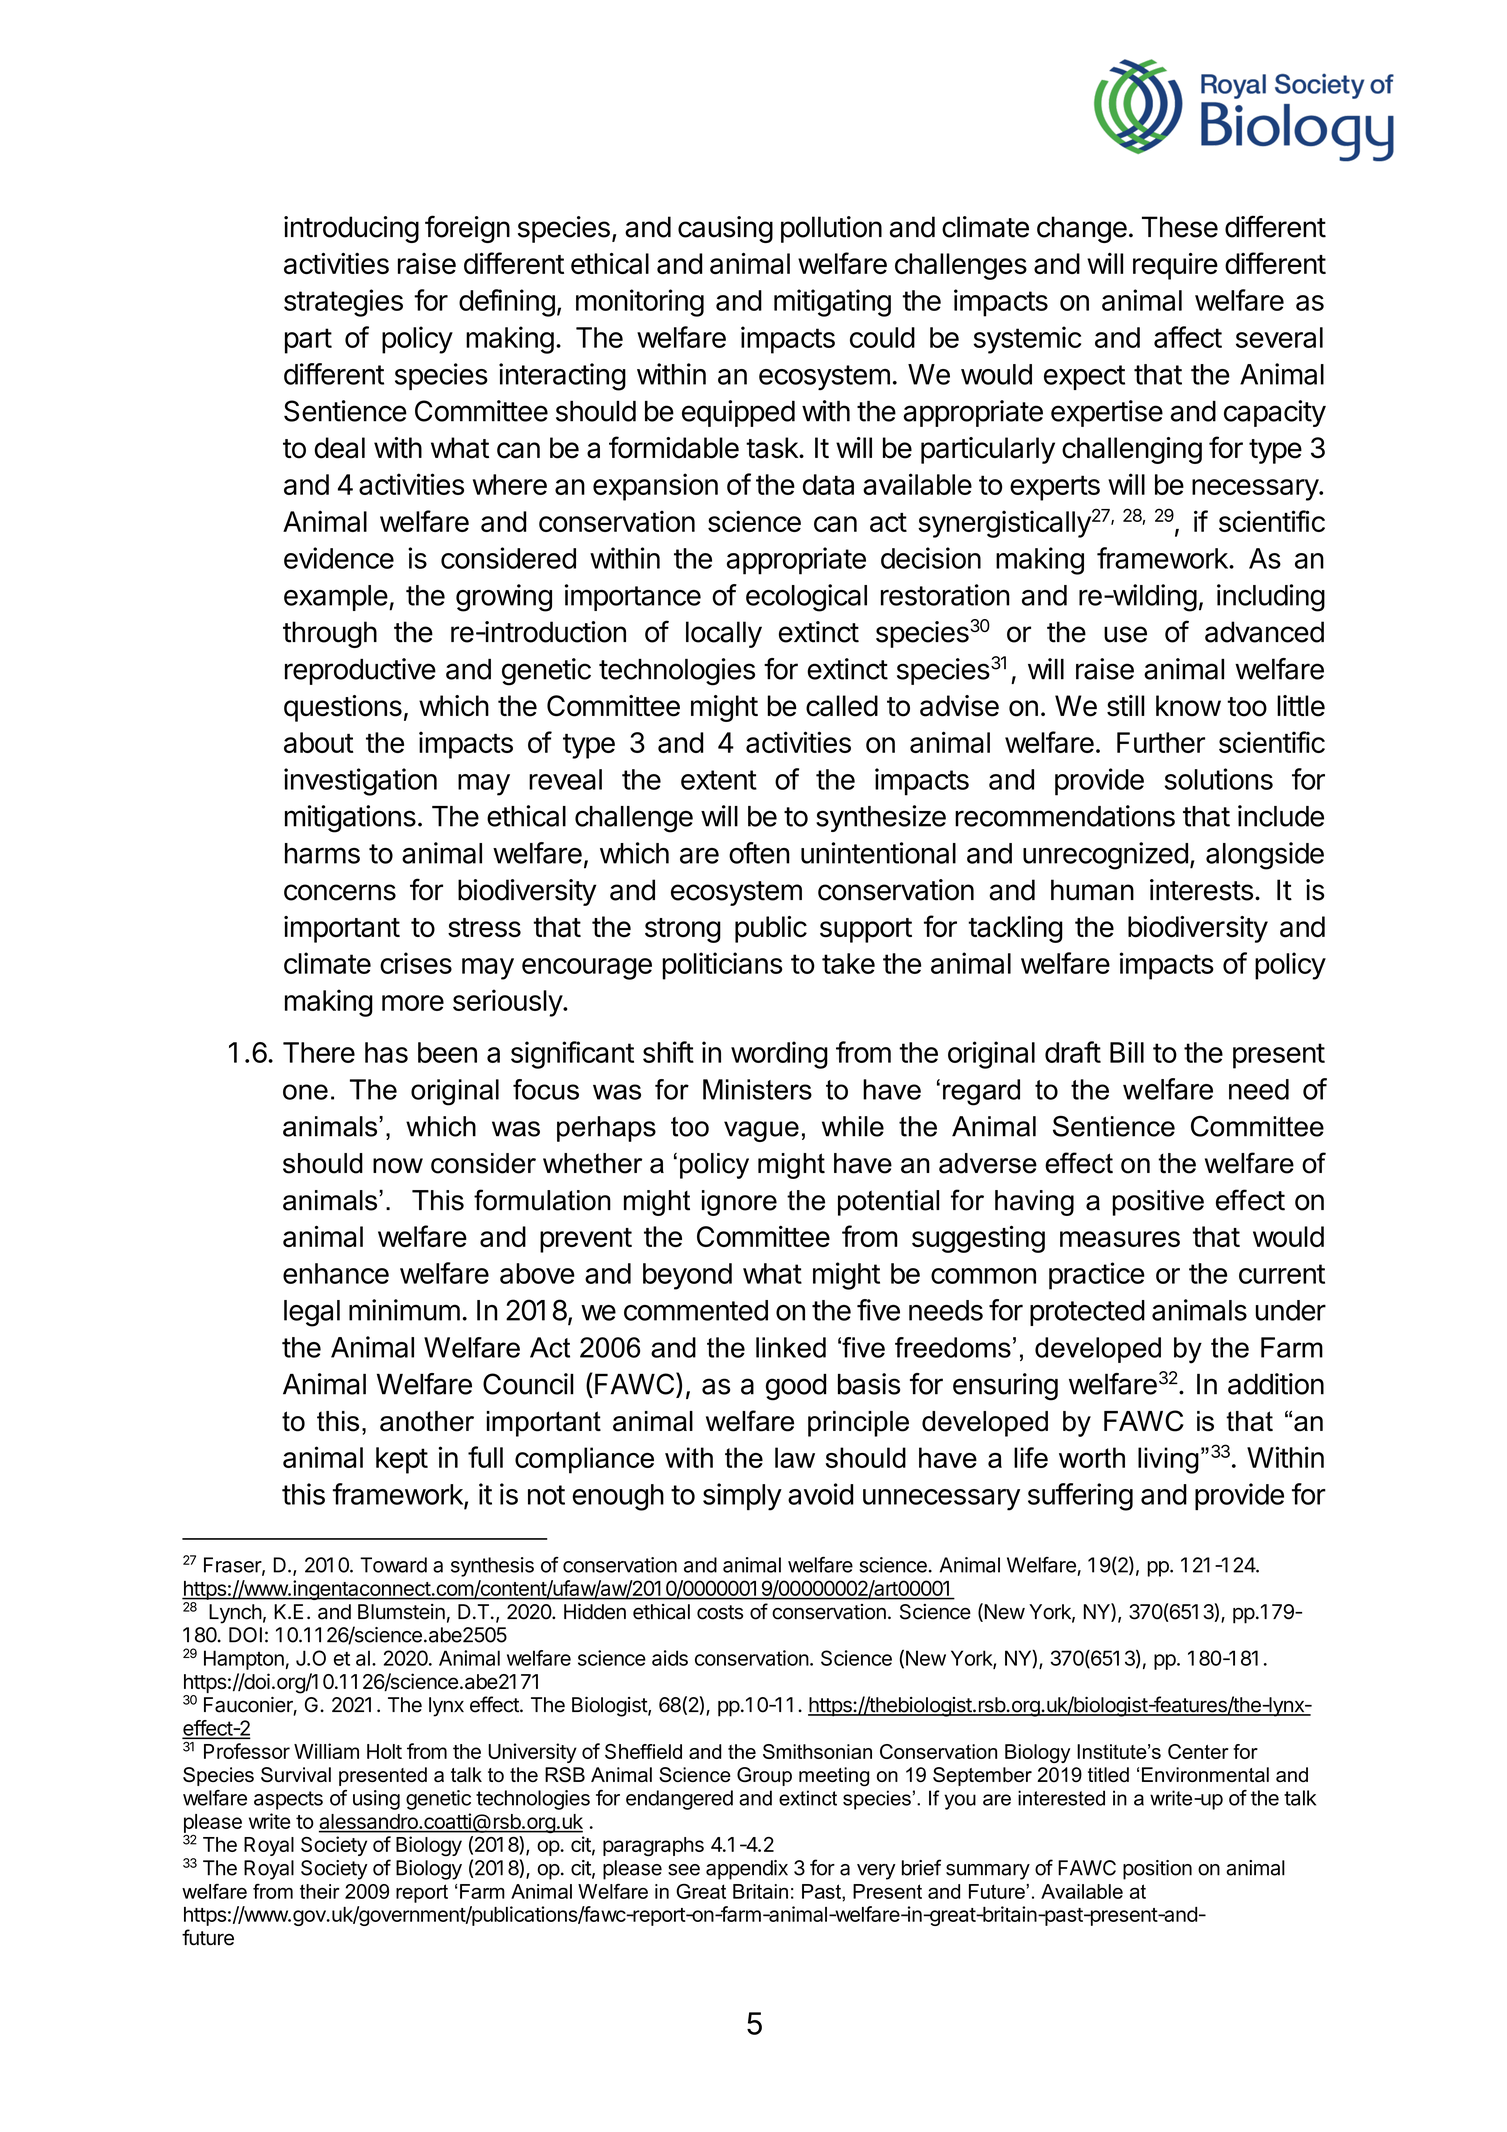 The image size is (1507, 2132). Describe the element at coordinates (1157, 1870) in the screenshot. I see `position` at that location.
